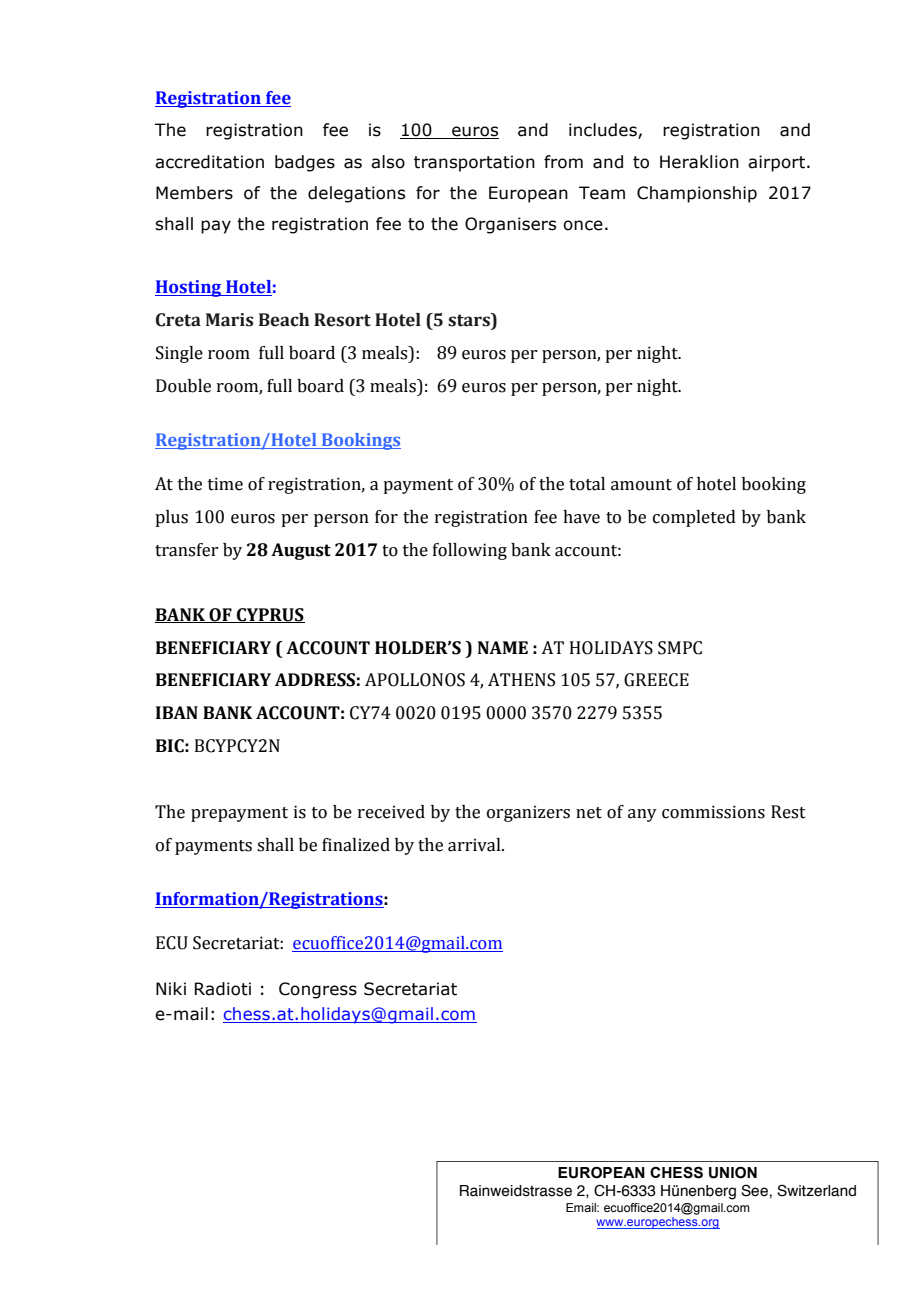  What do you see at coordinates (470, 320) in the screenshot?
I see `stars` at bounding box center [470, 320].
